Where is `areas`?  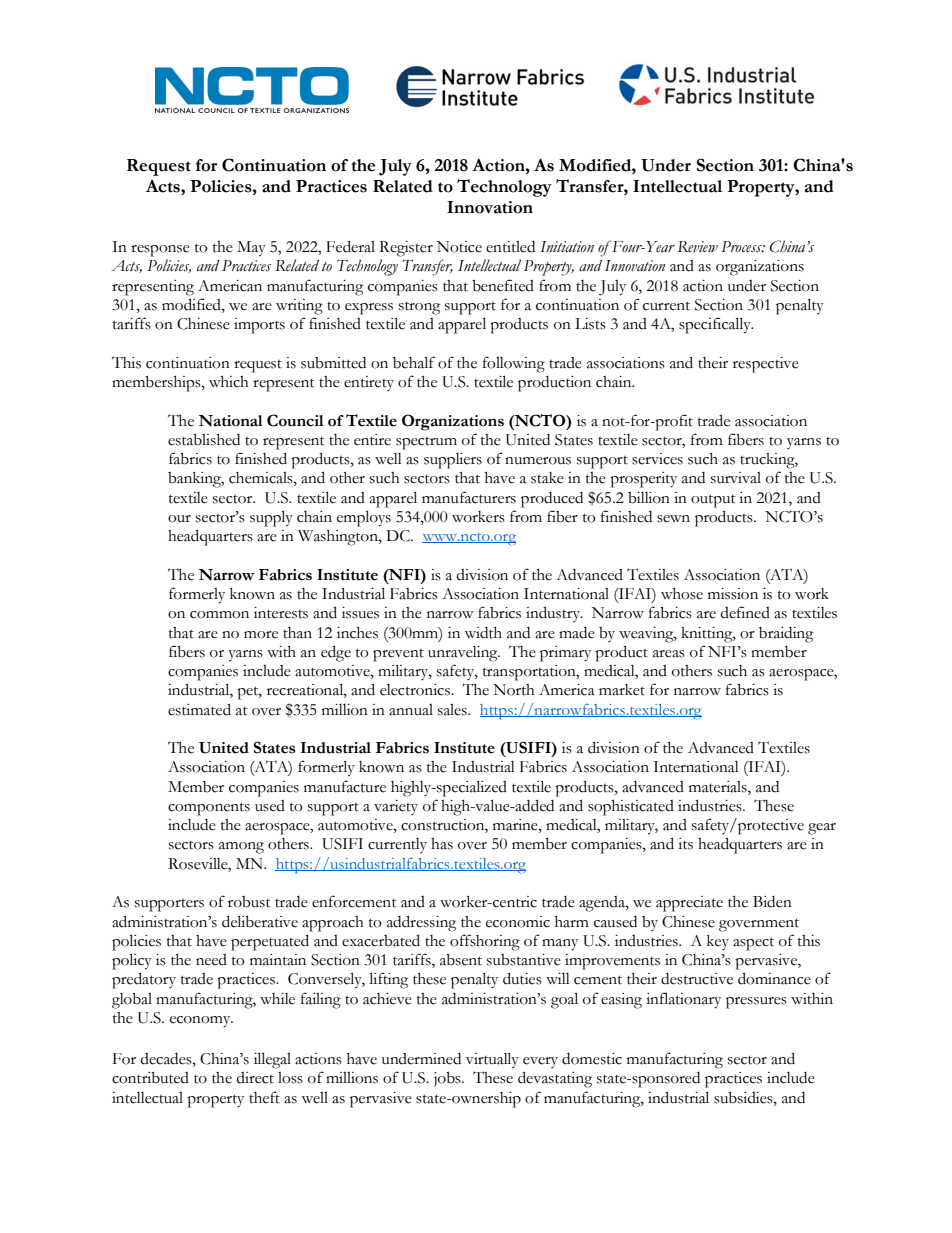 areas is located at coordinates (669, 654).
